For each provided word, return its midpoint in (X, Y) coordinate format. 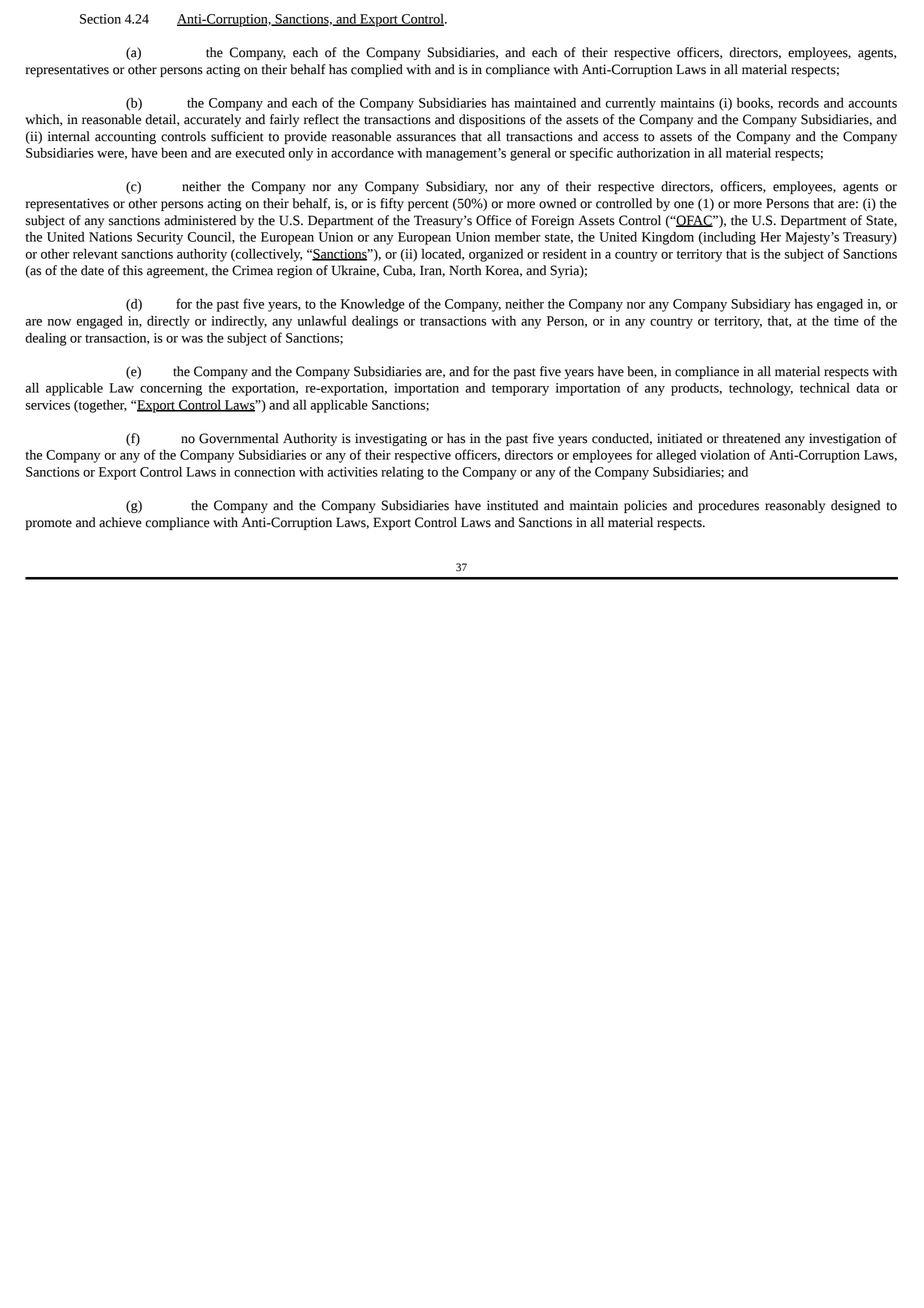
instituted (512, 505)
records (798, 102)
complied (377, 70)
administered (200, 220)
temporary (520, 390)
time (846, 321)
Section (100, 19)
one (684, 205)
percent (428, 205)
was (192, 339)
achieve (120, 522)
